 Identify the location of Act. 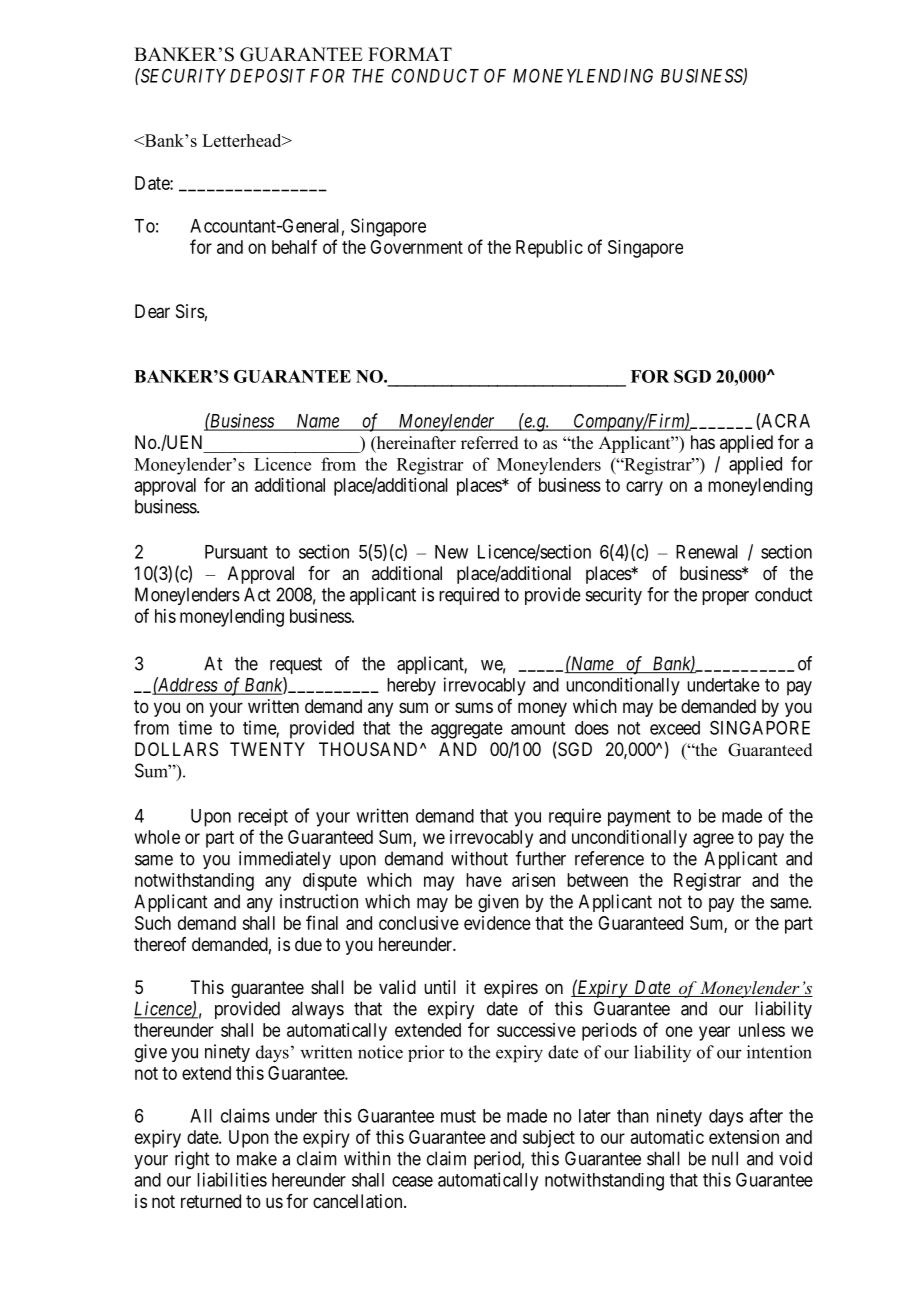
(257, 594).
